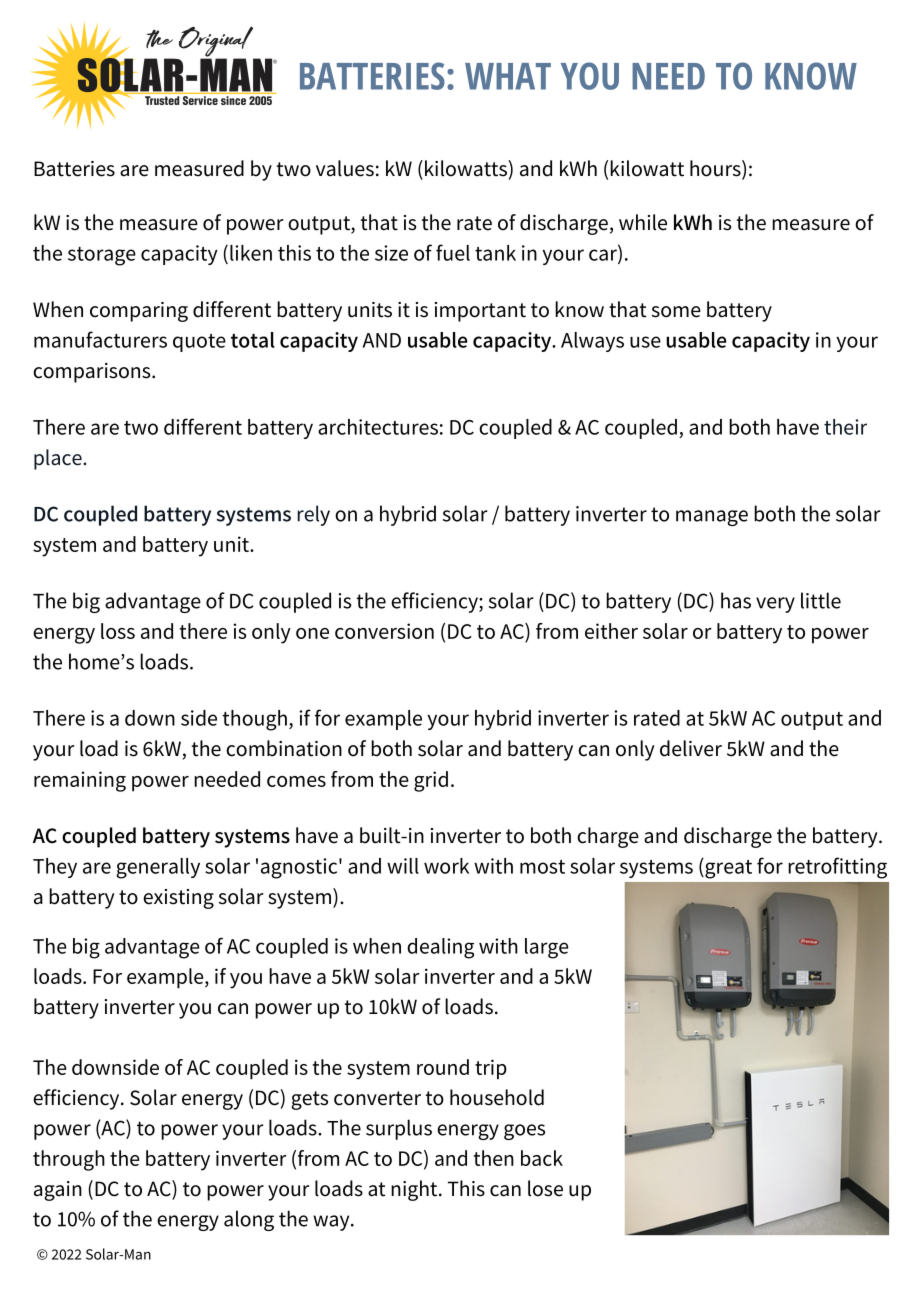  Describe the element at coordinates (545, 1188) in the screenshot. I see `lose` at that location.
